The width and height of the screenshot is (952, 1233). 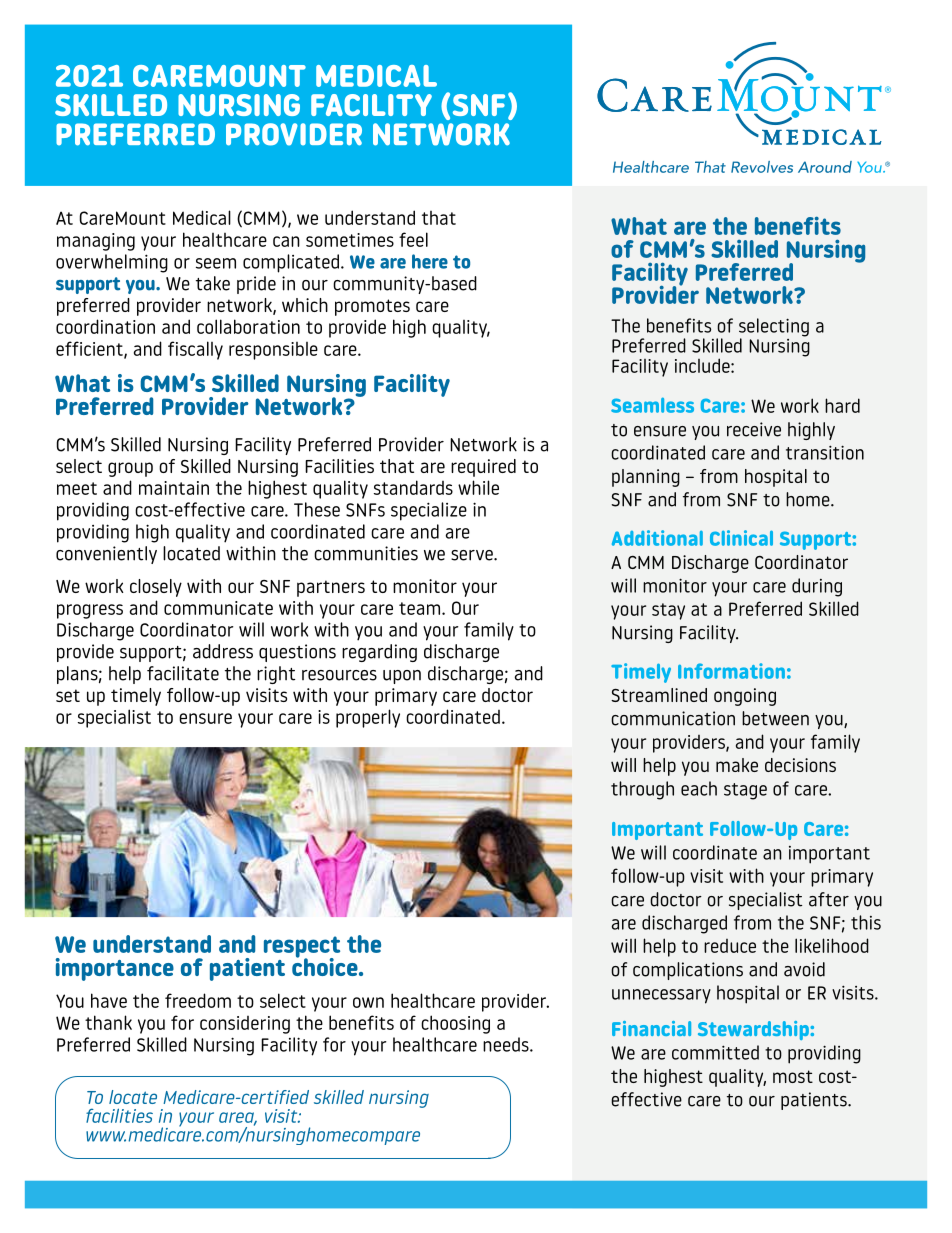 I want to click on choosing, so click(x=455, y=1024).
